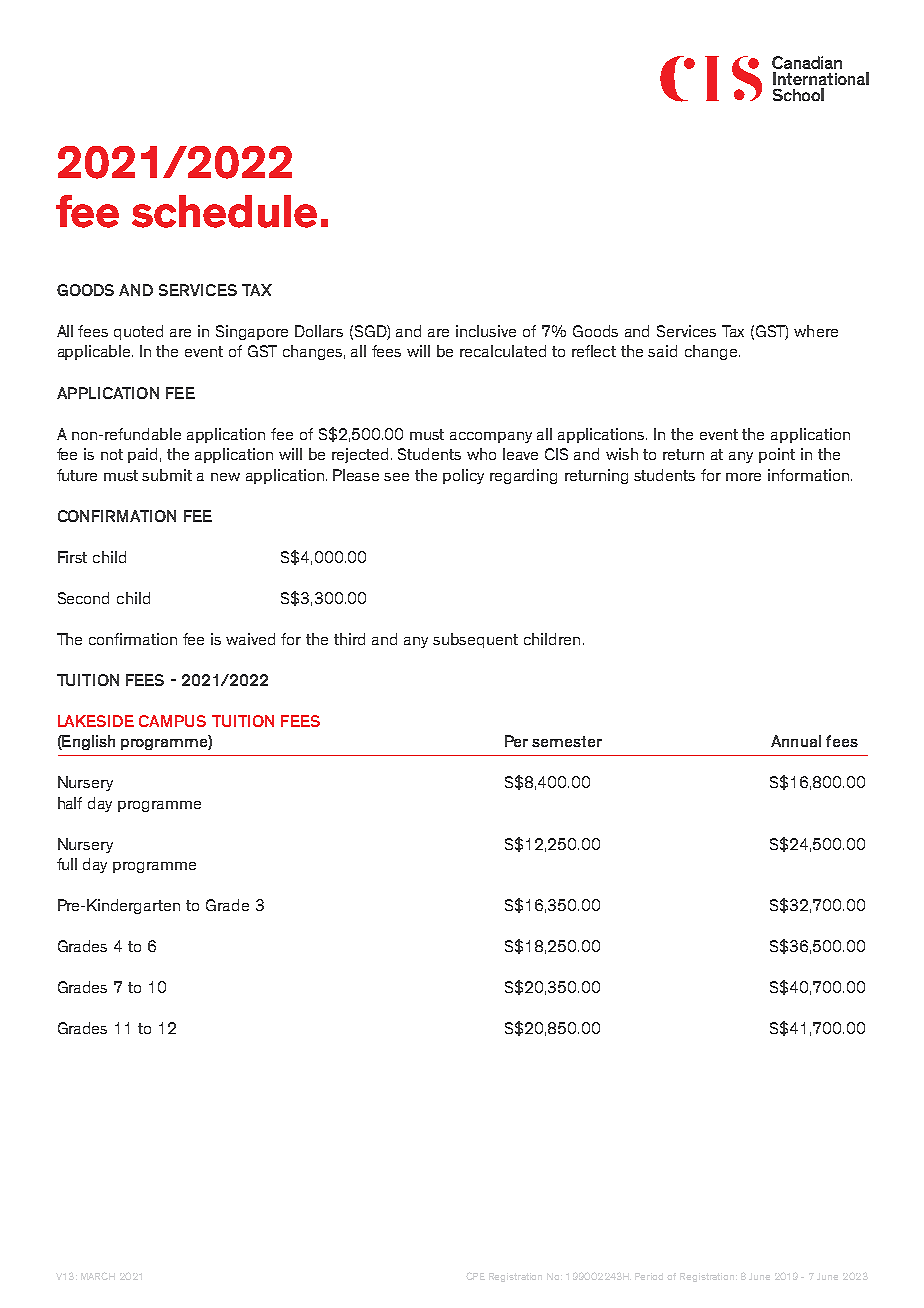  What do you see at coordinates (70, 803) in the screenshot?
I see `half` at bounding box center [70, 803].
